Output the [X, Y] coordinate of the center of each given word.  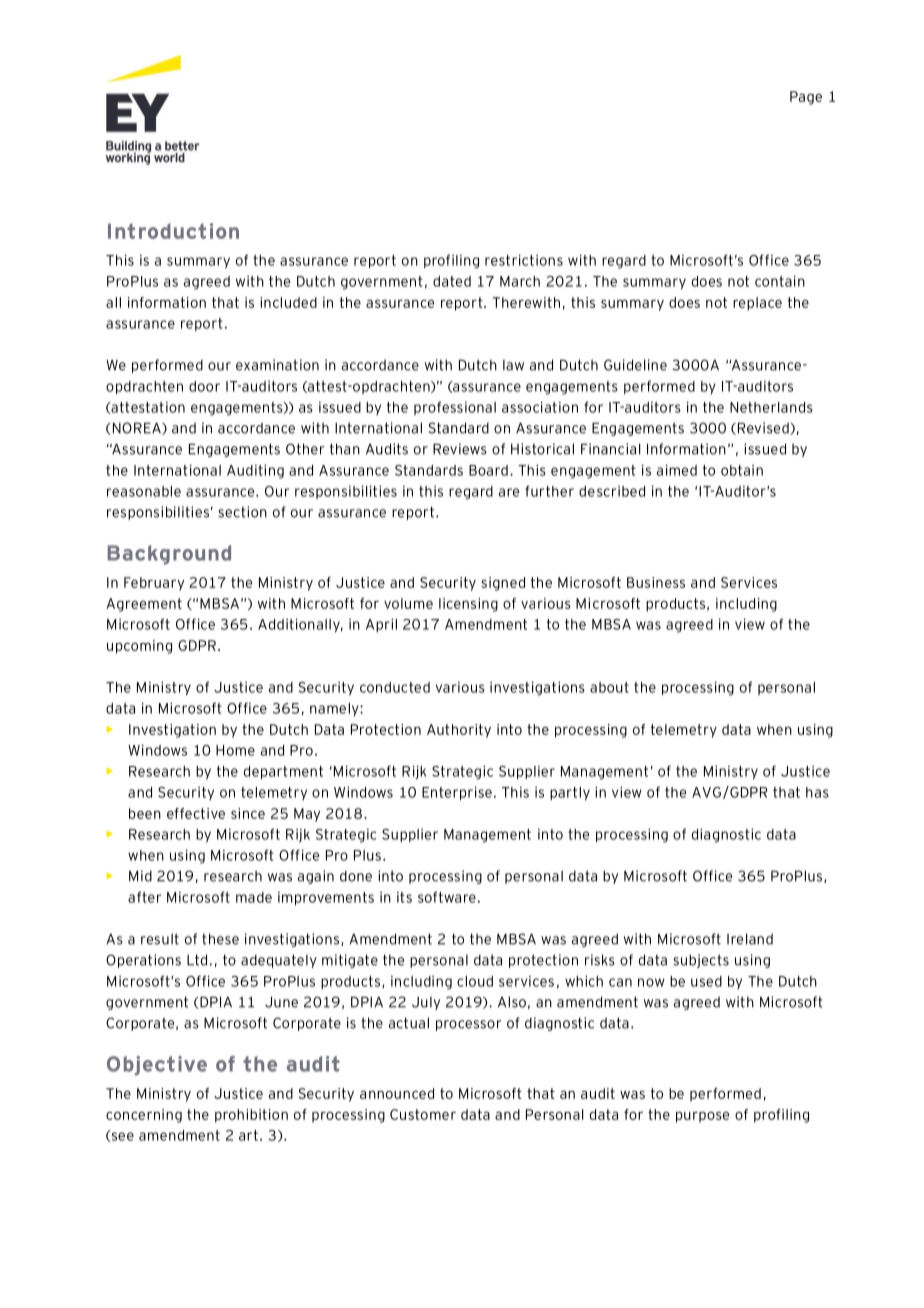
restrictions [524, 260]
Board [488, 470]
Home [235, 750]
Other [305, 449]
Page [806, 98]
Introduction [173, 231]
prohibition [251, 1116]
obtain [742, 470]
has [817, 792]
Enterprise [457, 793]
